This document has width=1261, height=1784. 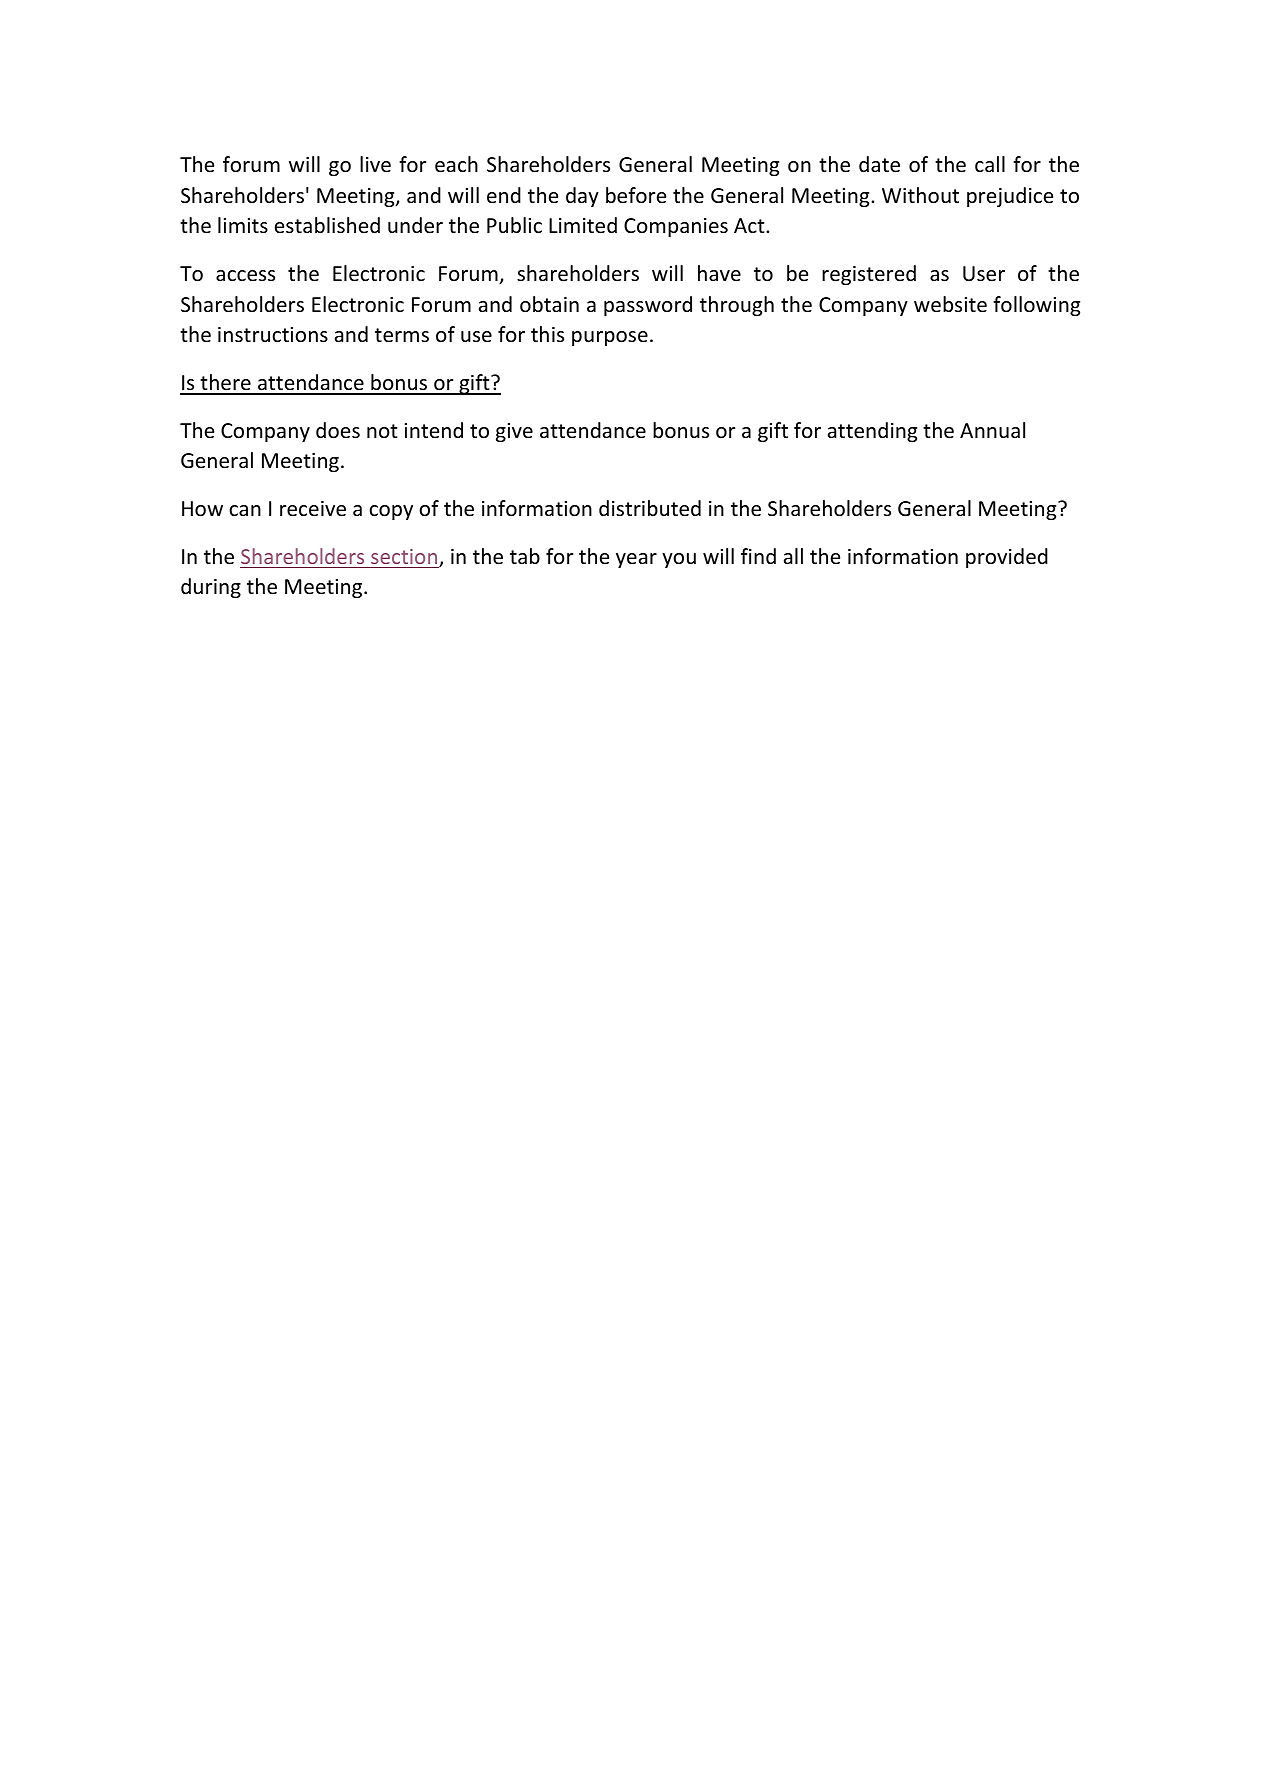 I want to click on access, so click(x=245, y=276).
